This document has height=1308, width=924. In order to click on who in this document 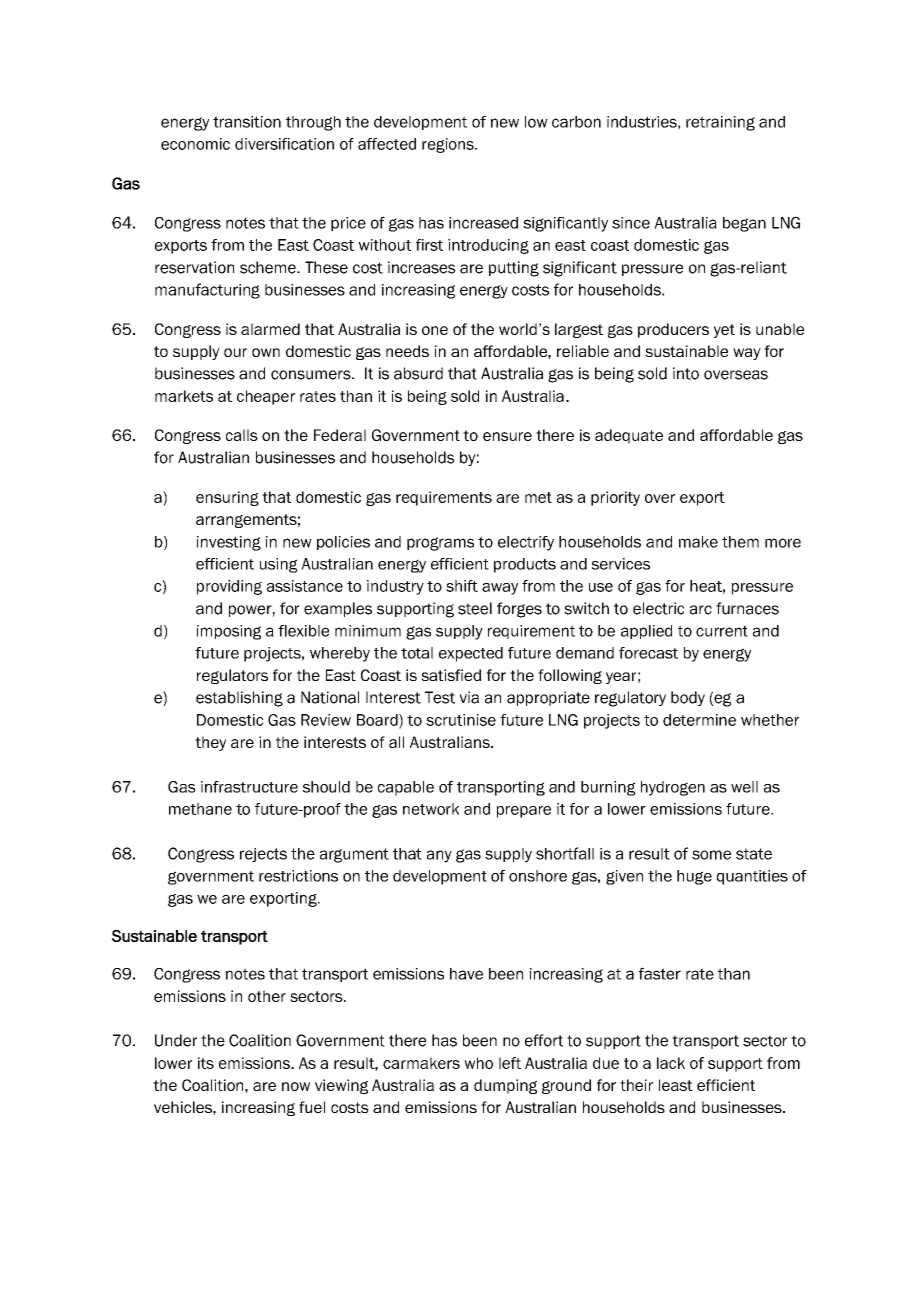, I will do `click(478, 1063)`.
